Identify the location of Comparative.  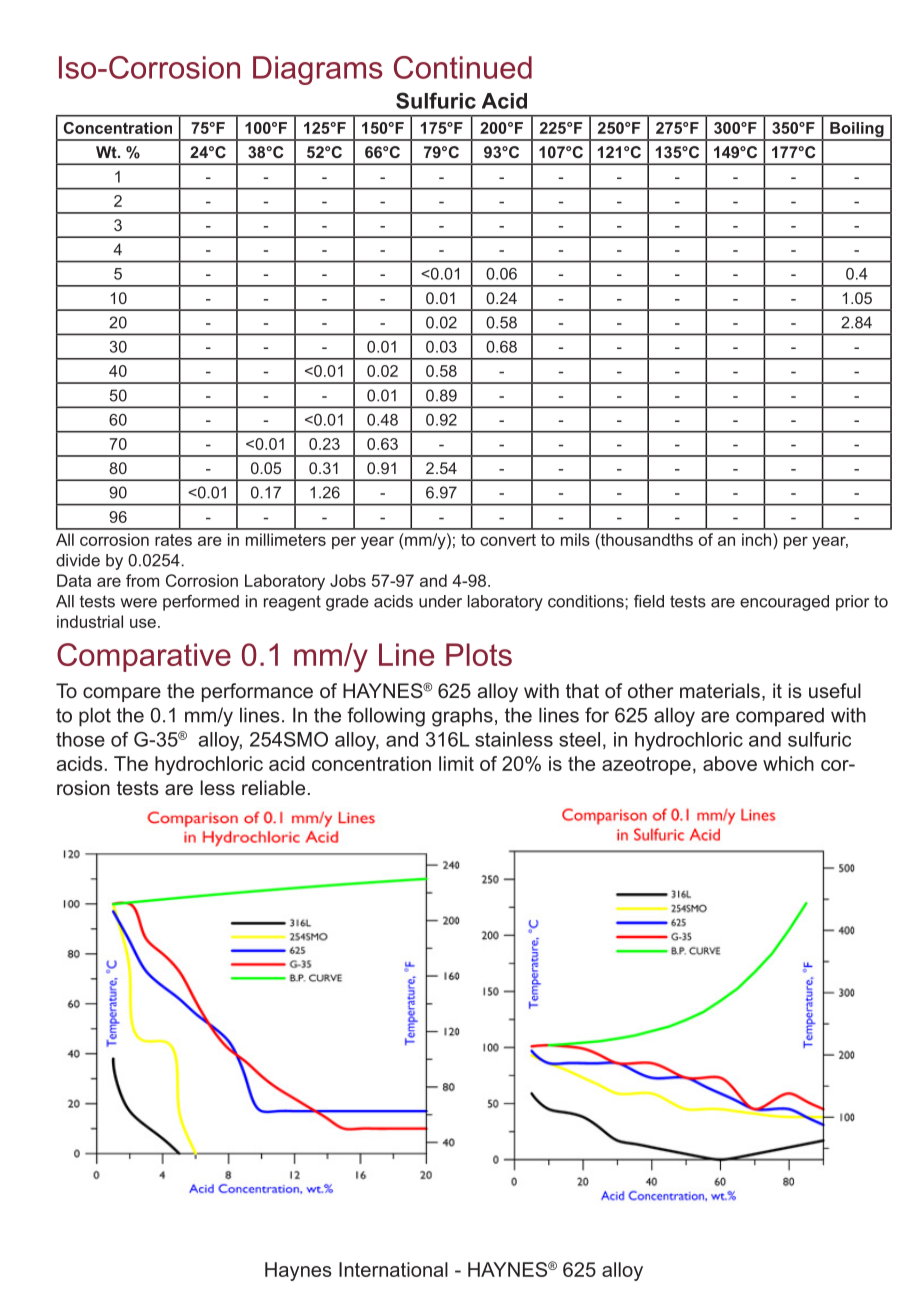
(144, 657).
